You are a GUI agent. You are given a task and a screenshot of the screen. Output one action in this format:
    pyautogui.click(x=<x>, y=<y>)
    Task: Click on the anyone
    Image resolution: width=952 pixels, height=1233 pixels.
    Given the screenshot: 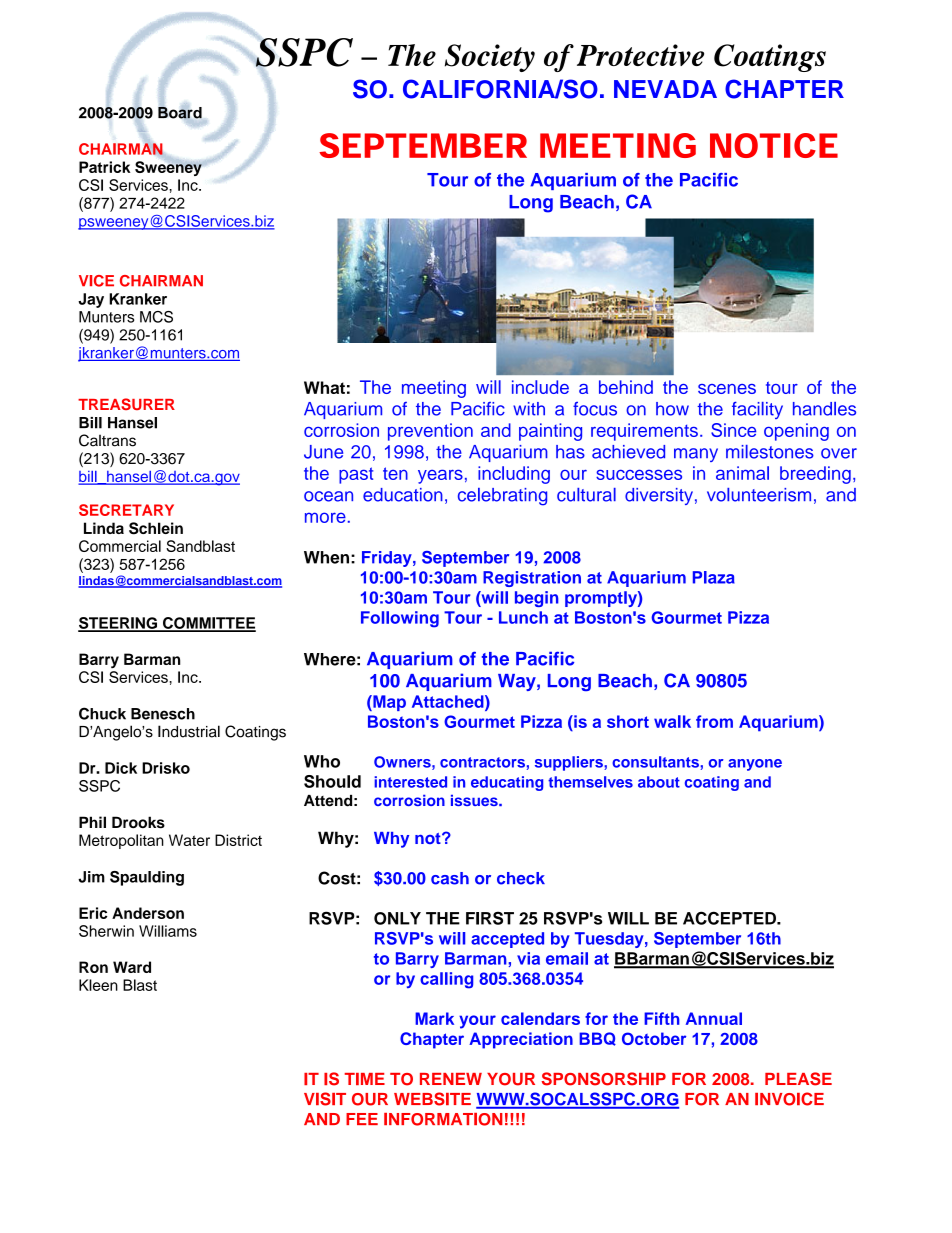 What is the action you would take?
    pyautogui.click(x=755, y=765)
